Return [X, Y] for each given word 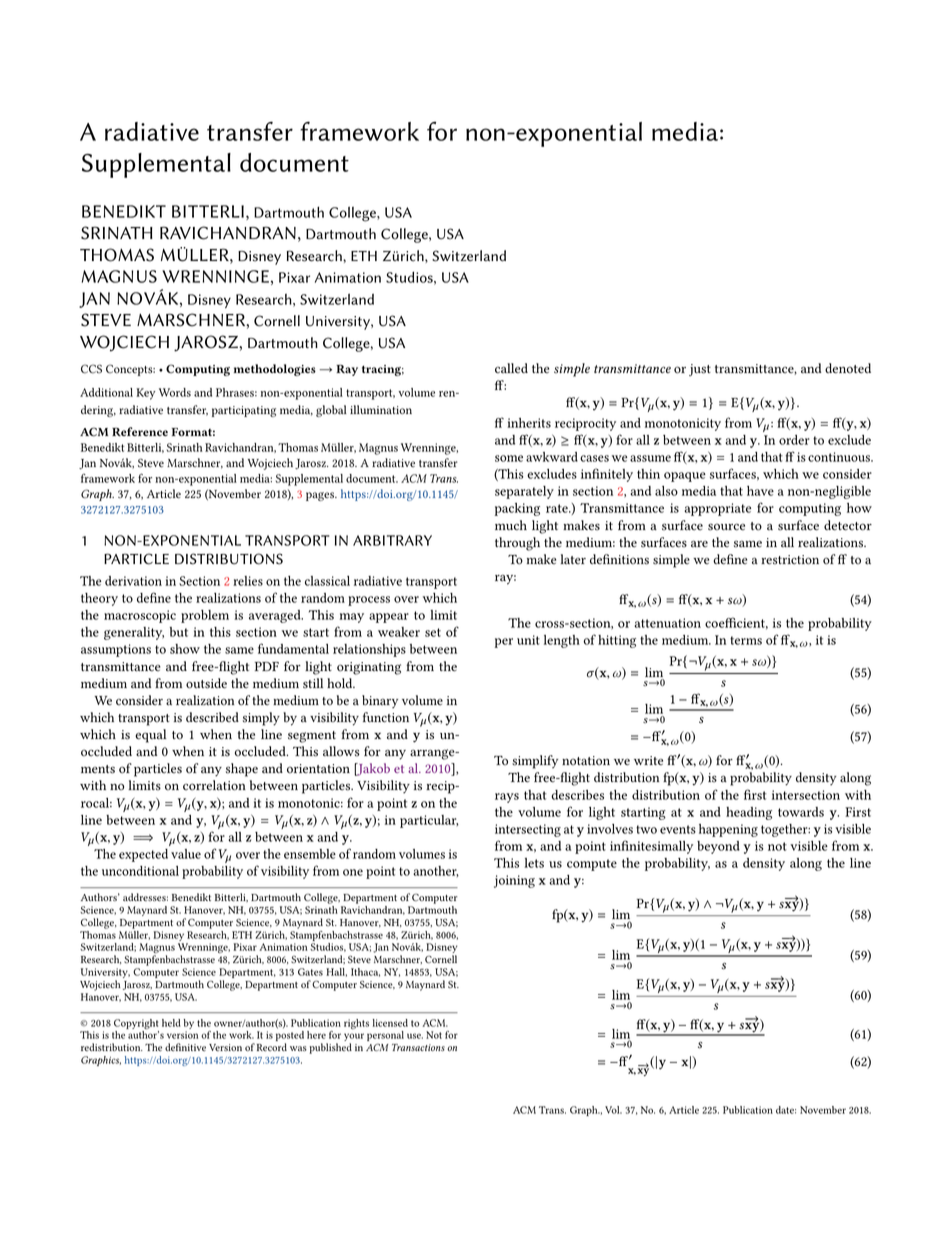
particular [429, 821]
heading [749, 813]
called [511, 368]
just [700, 370]
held [171, 1023]
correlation [214, 785]
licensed [390, 1023]
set [433, 632]
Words [175, 392]
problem [205, 616]
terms [746, 640]
